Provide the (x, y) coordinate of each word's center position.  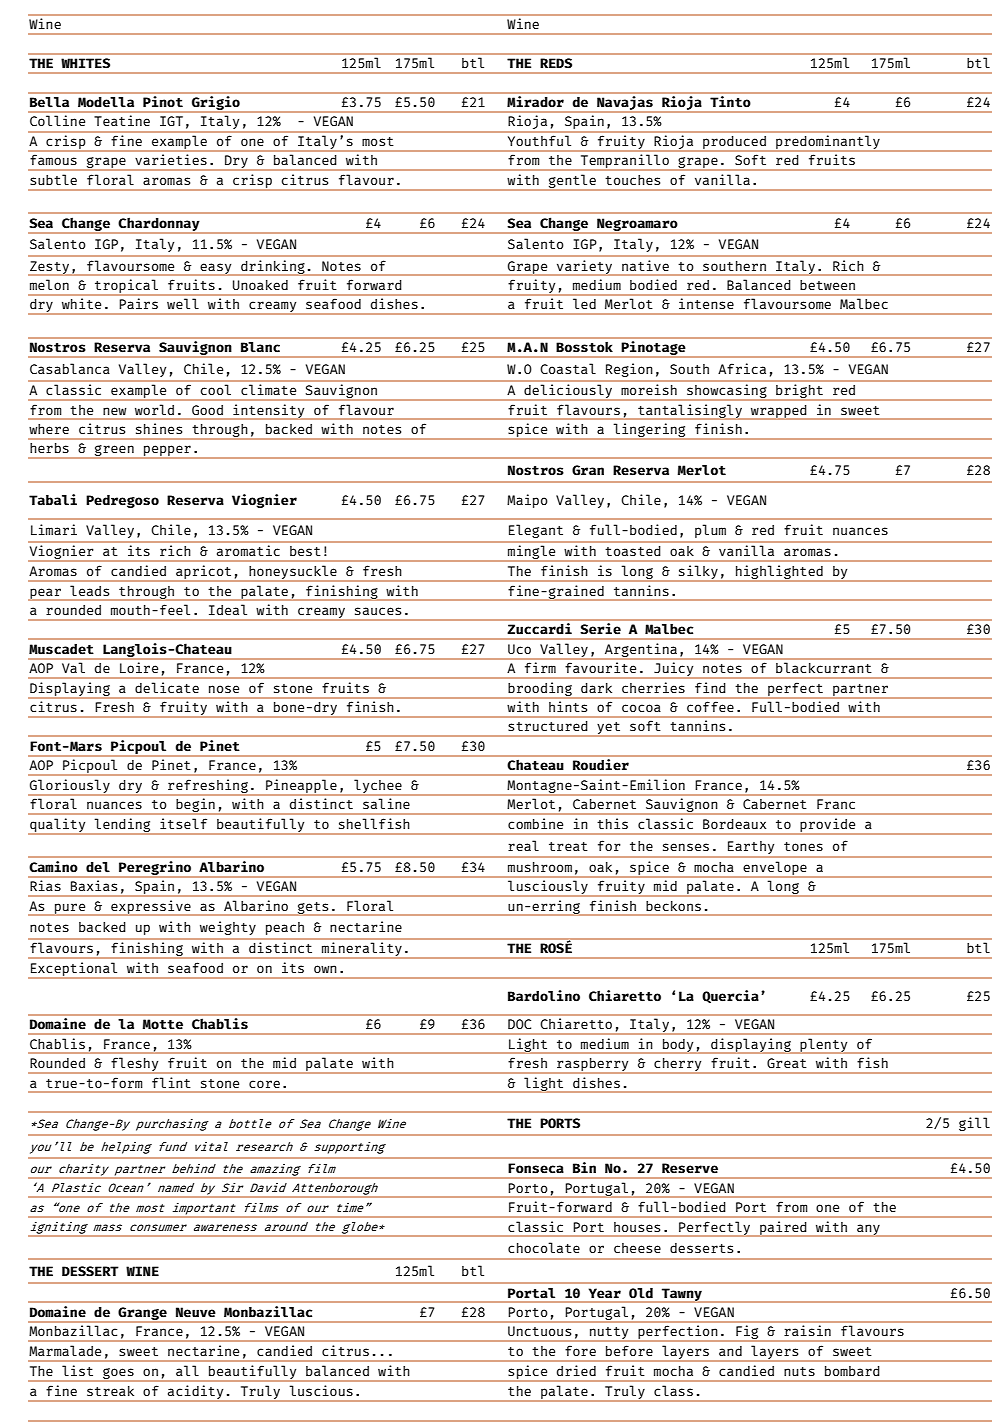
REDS (556, 63)
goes (118, 1374)
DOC (519, 1024)
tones (803, 846)
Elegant (536, 531)
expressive (151, 908)
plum (710, 531)
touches (633, 180)
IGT (171, 121)
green (114, 452)
